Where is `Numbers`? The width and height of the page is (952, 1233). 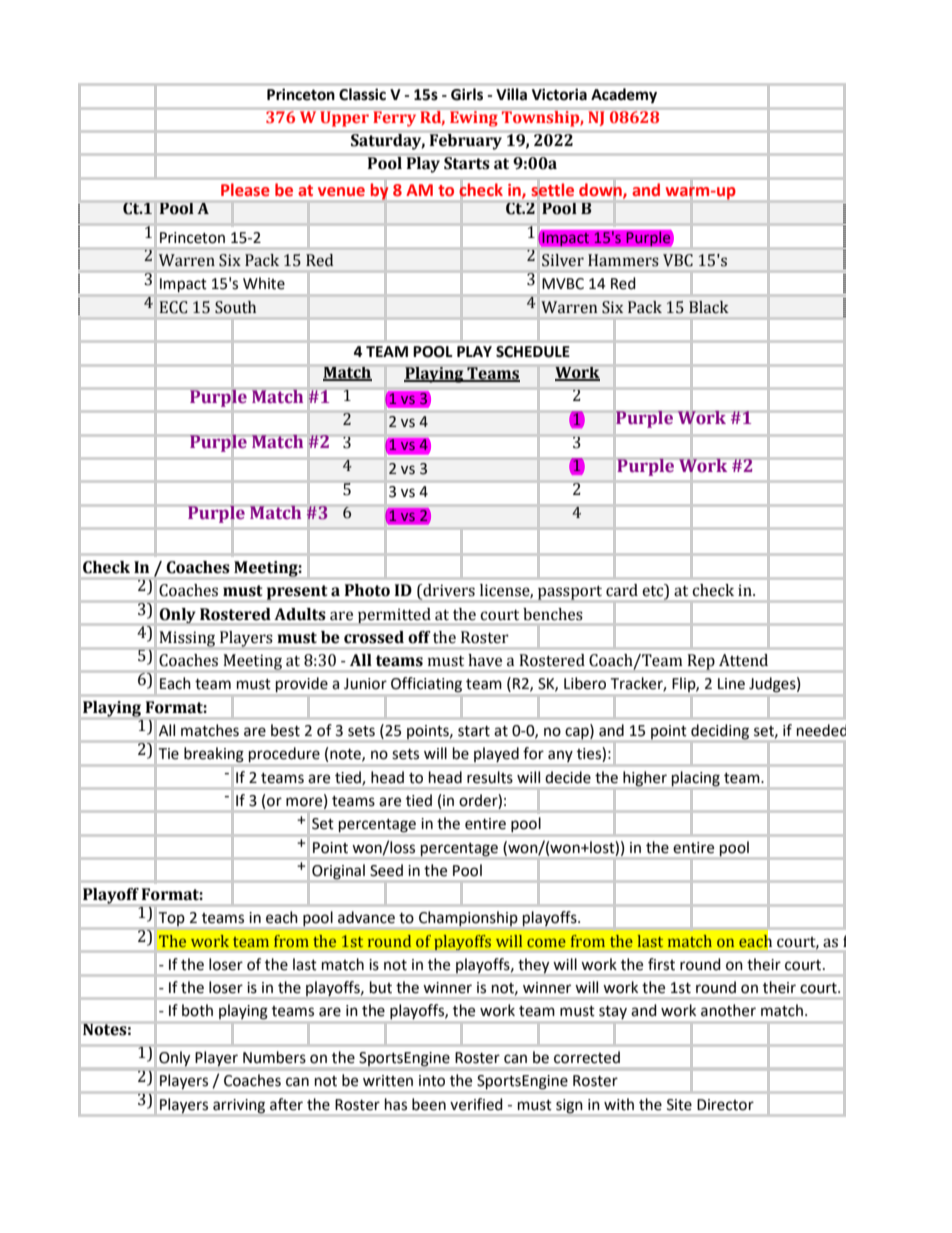
Numbers is located at coordinates (274, 1057).
